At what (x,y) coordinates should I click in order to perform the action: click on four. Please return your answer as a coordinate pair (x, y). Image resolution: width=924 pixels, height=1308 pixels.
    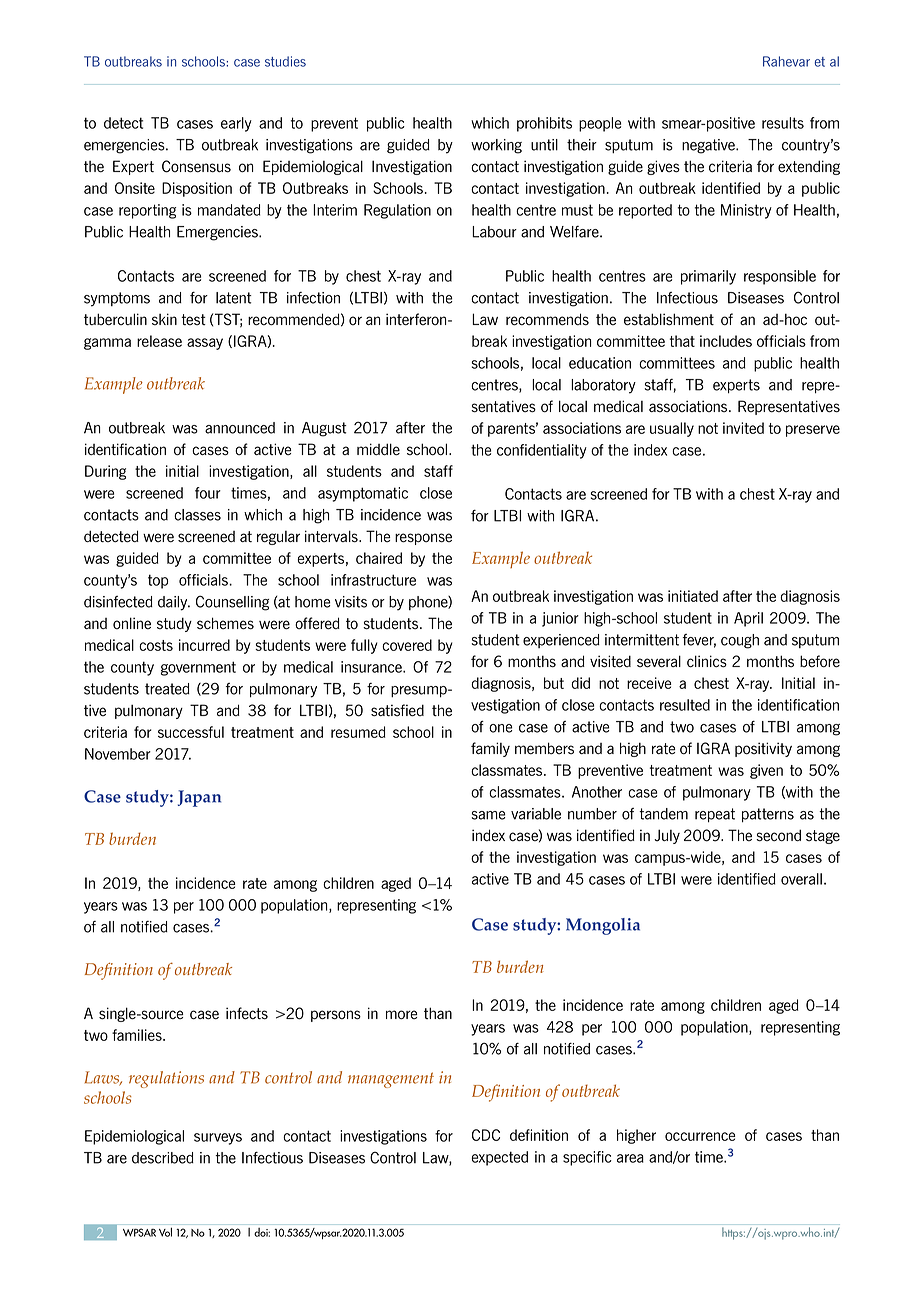
    Looking at the image, I should click on (208, 493).
